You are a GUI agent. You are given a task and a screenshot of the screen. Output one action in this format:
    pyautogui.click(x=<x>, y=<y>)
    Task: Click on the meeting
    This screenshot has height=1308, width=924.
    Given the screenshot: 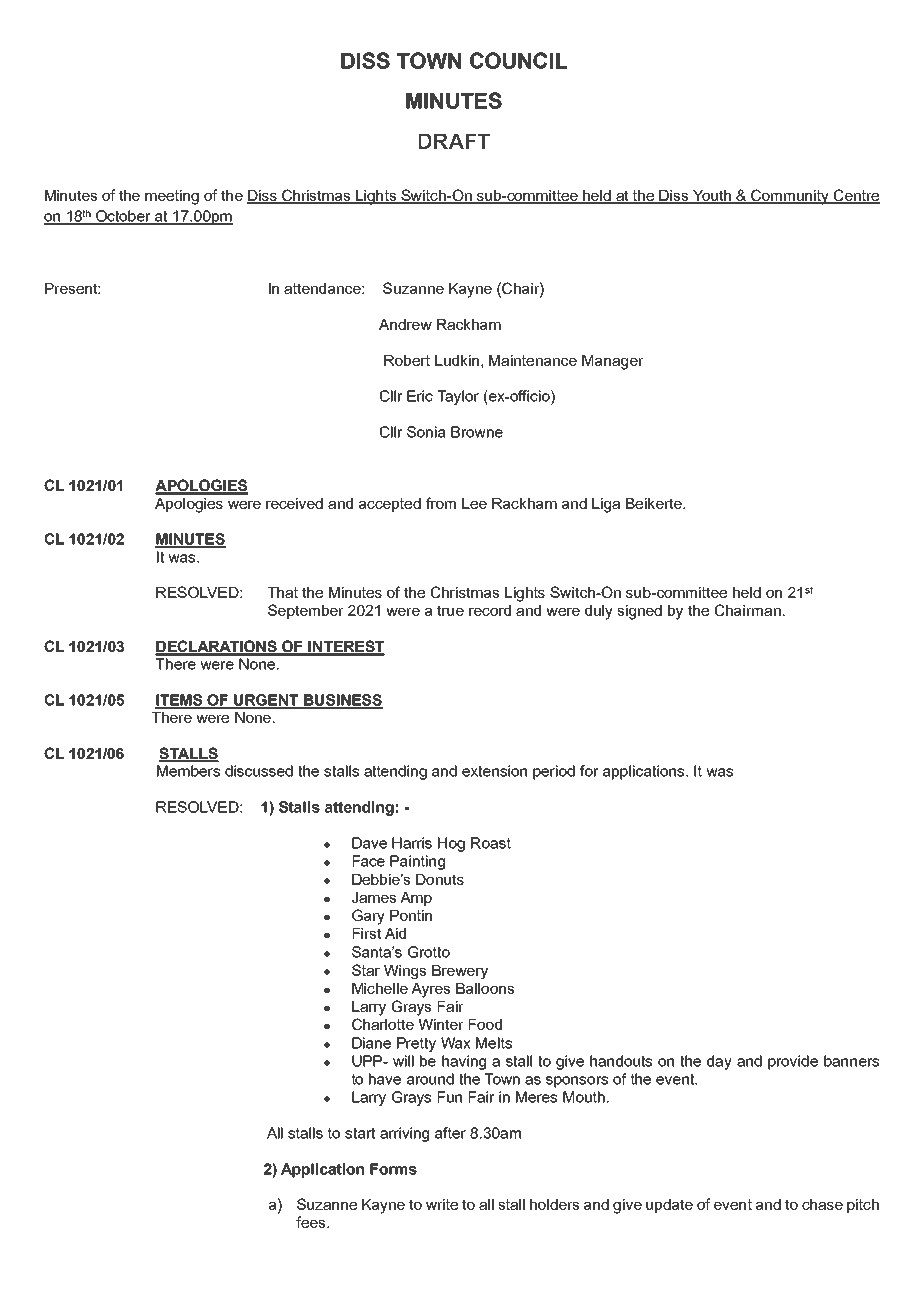 What is the action you would take?
    pyautogui.click(x=172, y=197)
